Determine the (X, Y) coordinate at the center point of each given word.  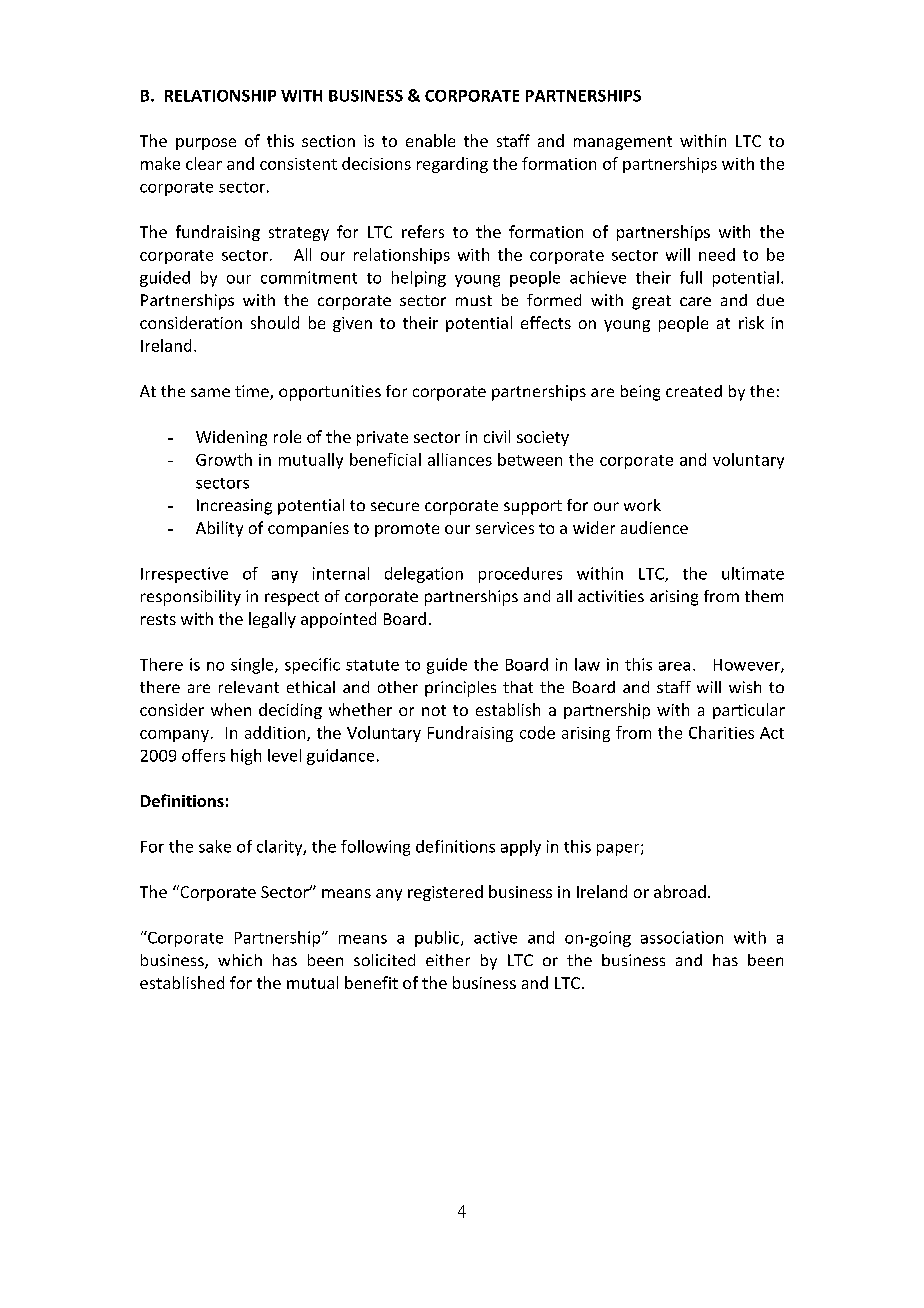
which (240, 960)
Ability (219, 529)
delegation (424, 575)
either (448, 960)
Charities (721, 732)
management (623, 143)
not (434, 710)
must (474, 300)
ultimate (753, 573)
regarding (452, 165)
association (682, 937)
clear (204, 163)
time (253, 392)
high (246, 757)
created (694, 391)
